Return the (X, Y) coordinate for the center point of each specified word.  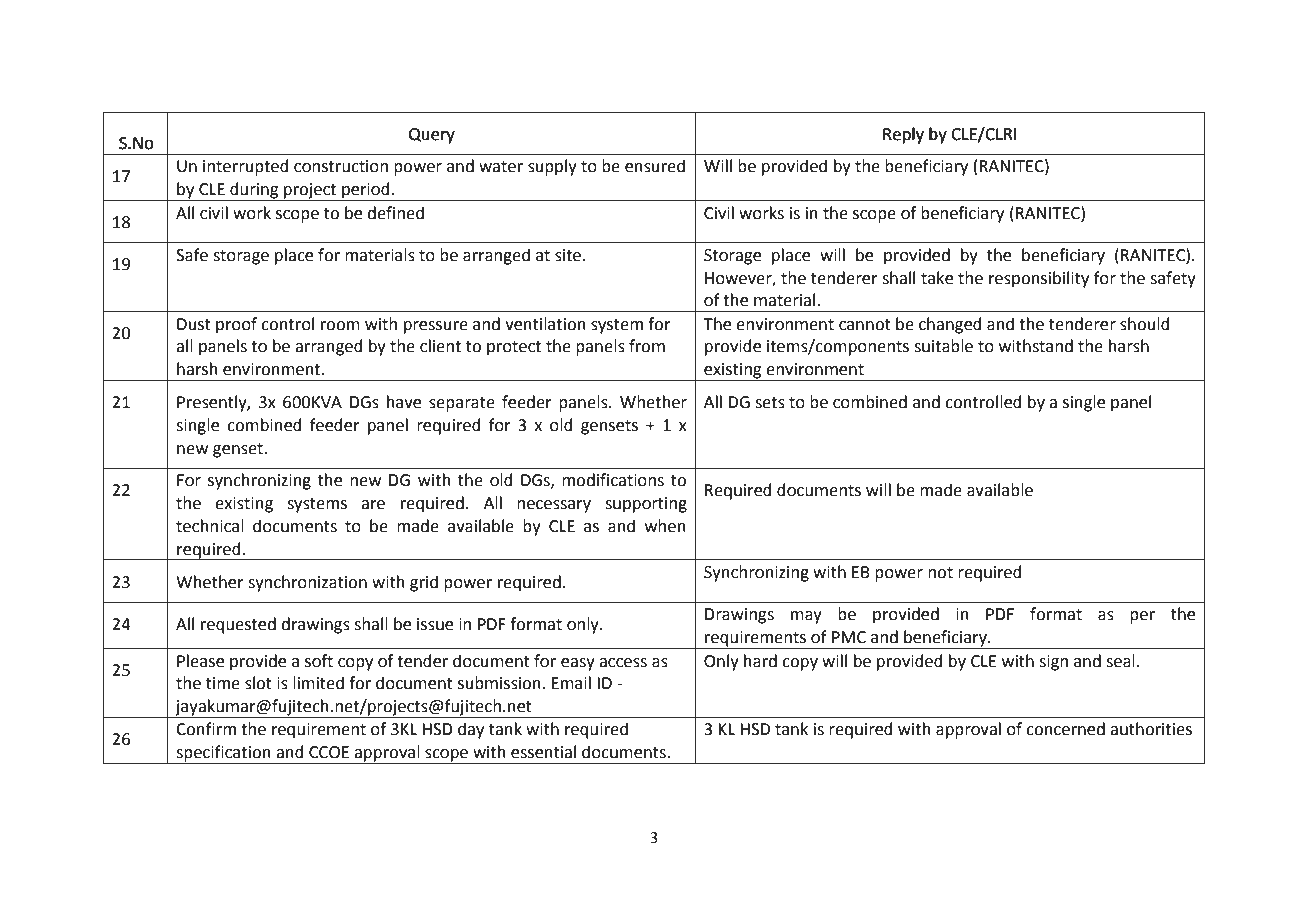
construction (341, 166)
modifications (613, 480)
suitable (943, 346)
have (404, 402)
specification (223, 754)
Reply (903, 135)
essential (543, 752)
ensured (655, 166)
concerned (1065, 729)
